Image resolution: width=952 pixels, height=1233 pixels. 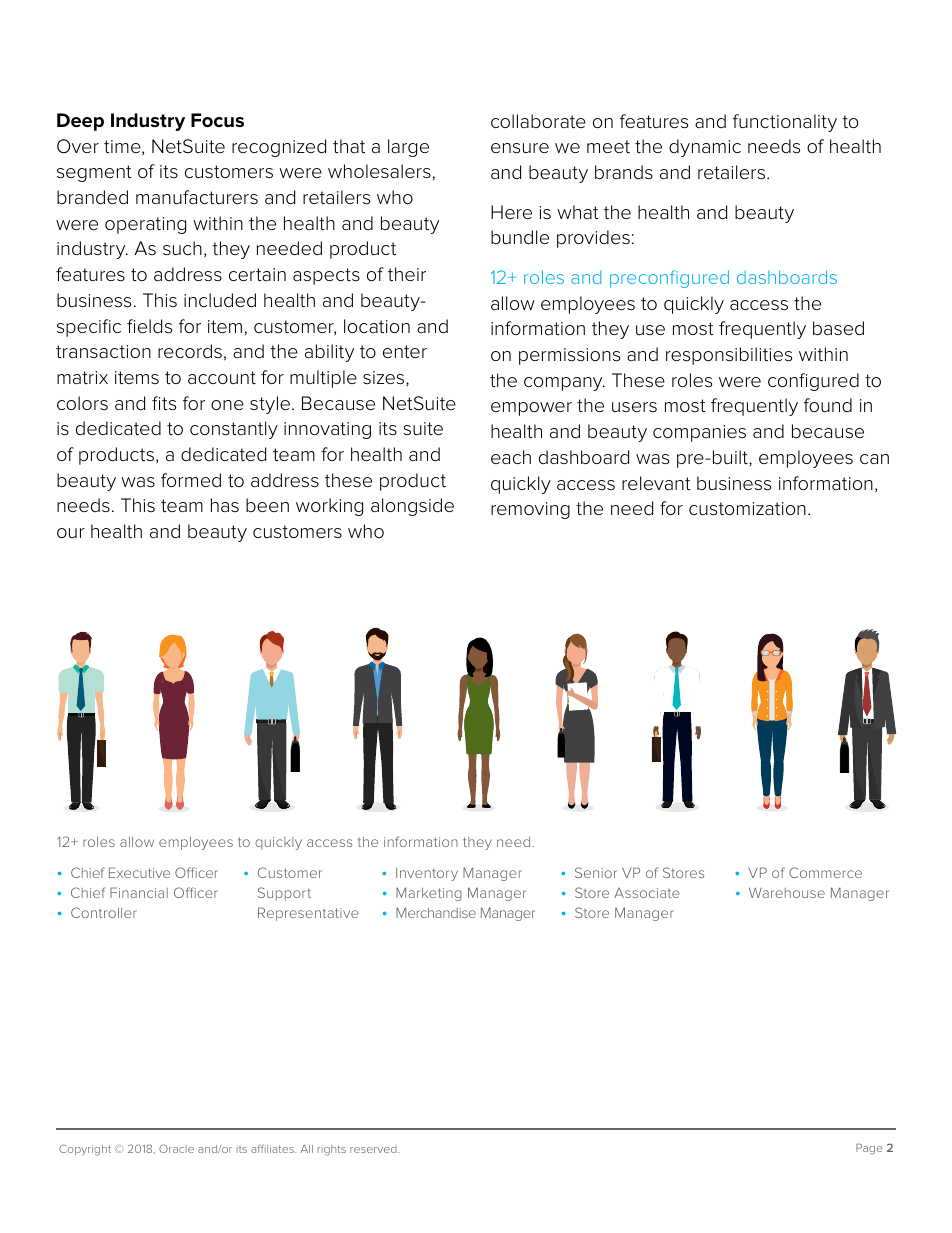 What do you see at coordinates (869, 1149) in the document?
I see `Page` at bounding box center [869, 1149].
